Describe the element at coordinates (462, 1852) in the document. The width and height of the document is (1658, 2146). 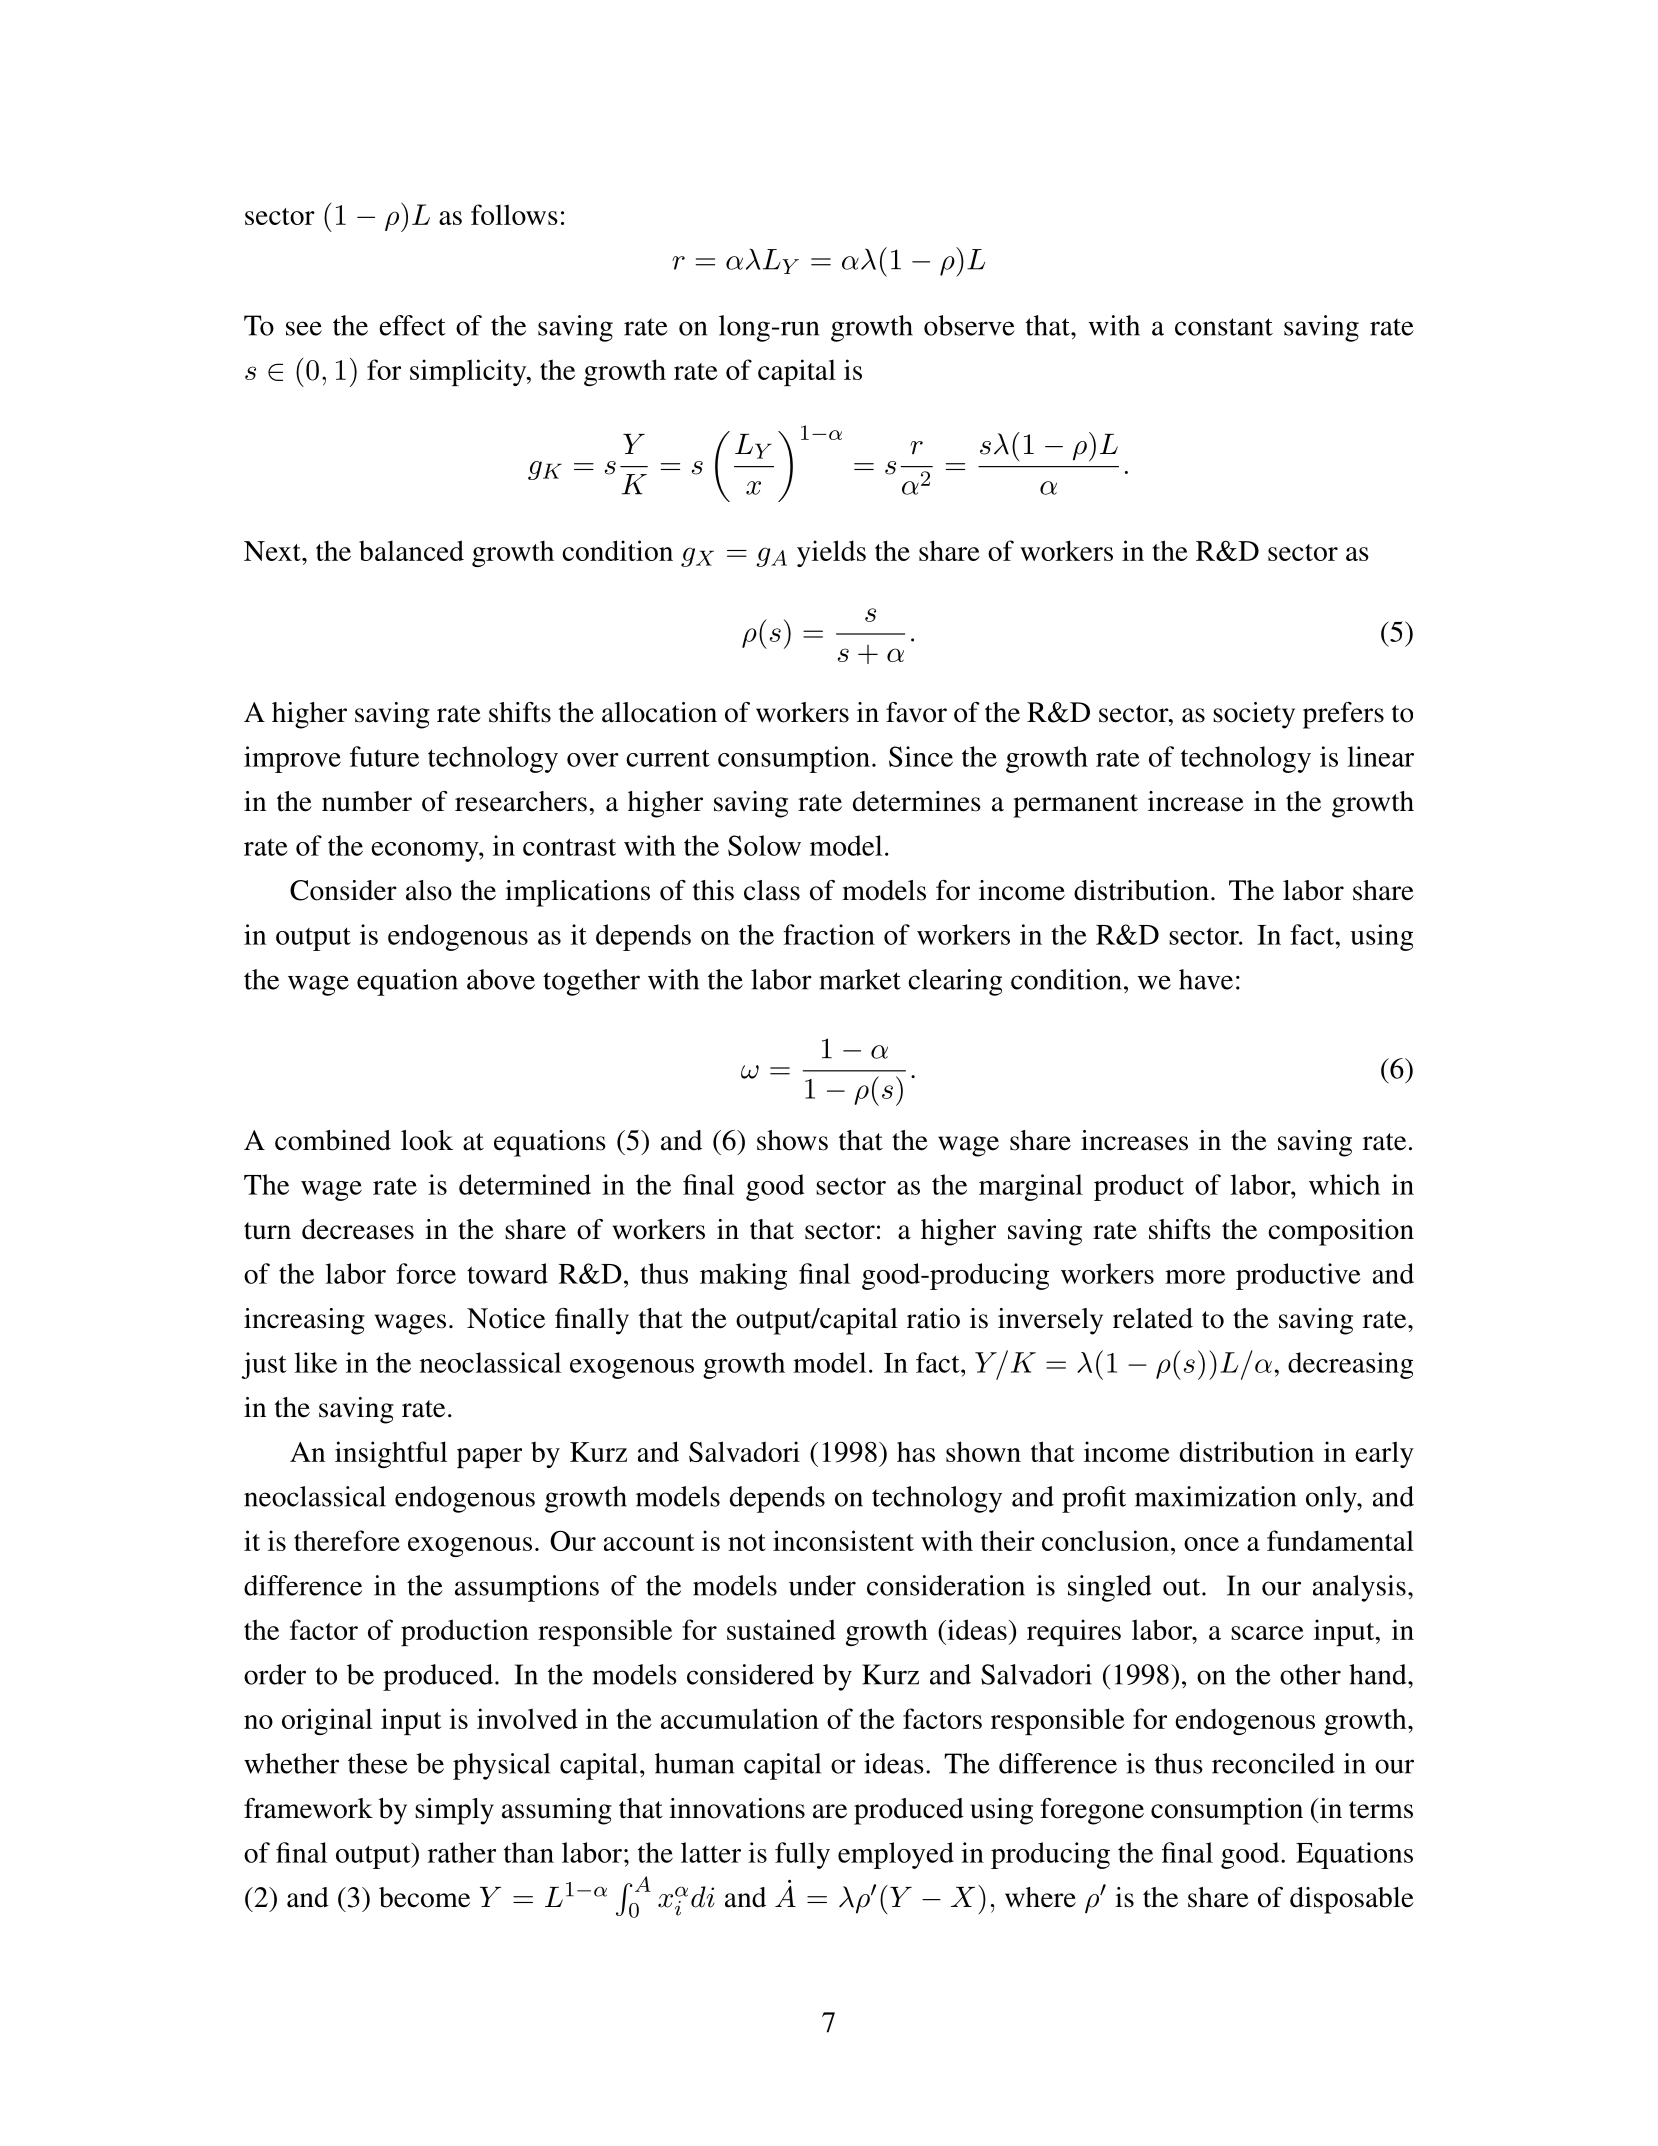
I see `rather` at that location.
